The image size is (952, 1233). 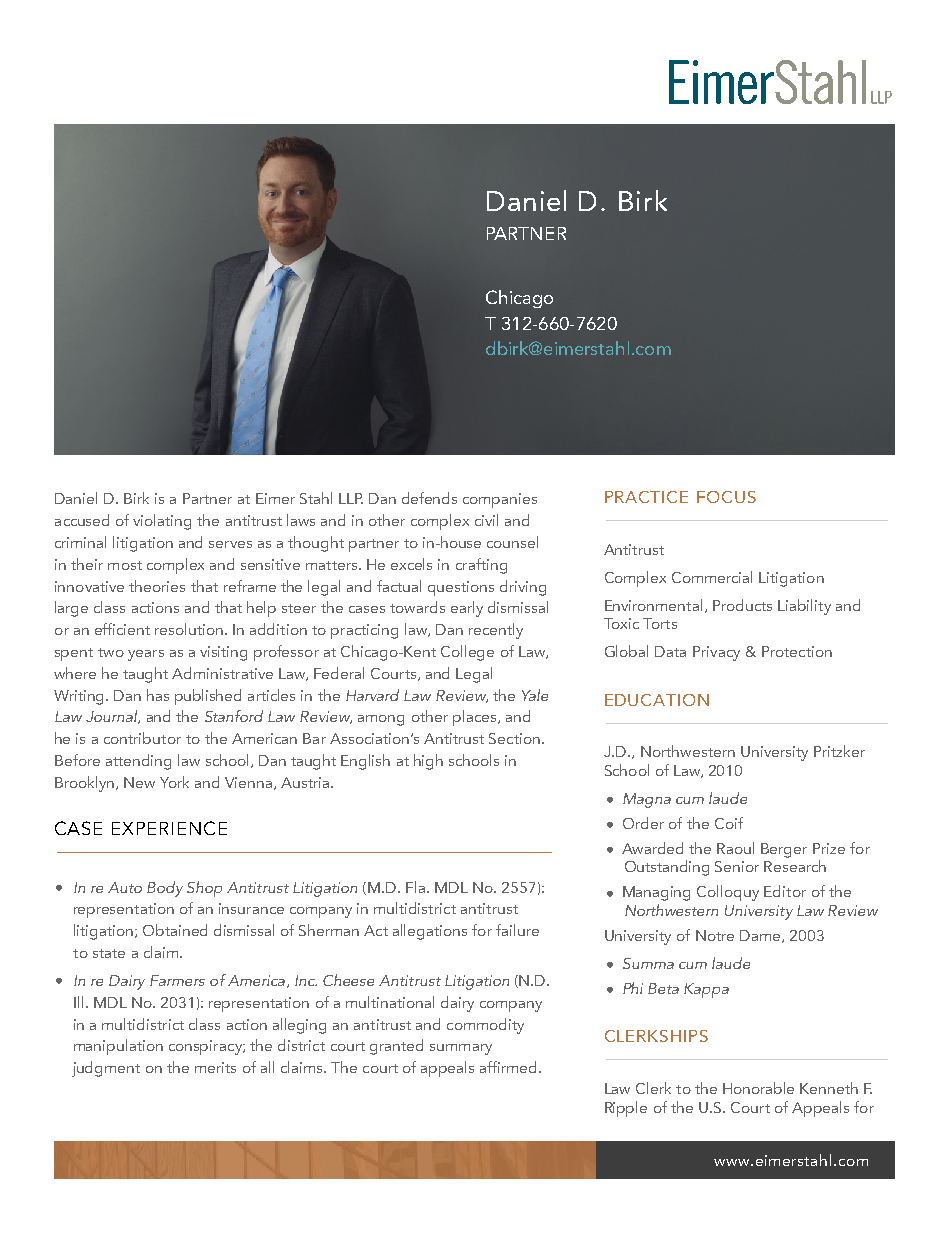 I want to click on Fla, so click(x=415, y=887).
